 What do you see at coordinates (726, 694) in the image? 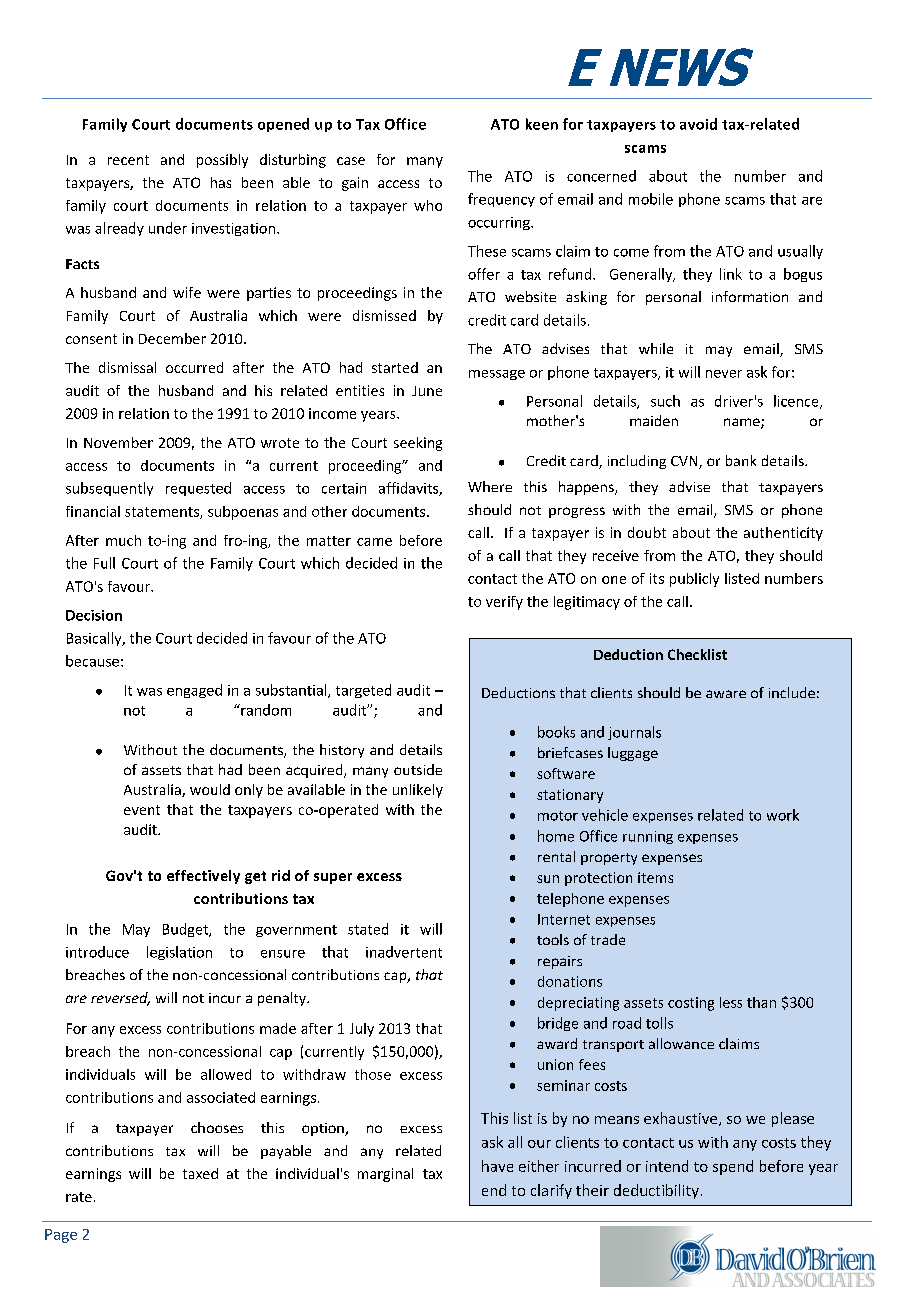
I see `aware` at bounding box center [726, 694].
